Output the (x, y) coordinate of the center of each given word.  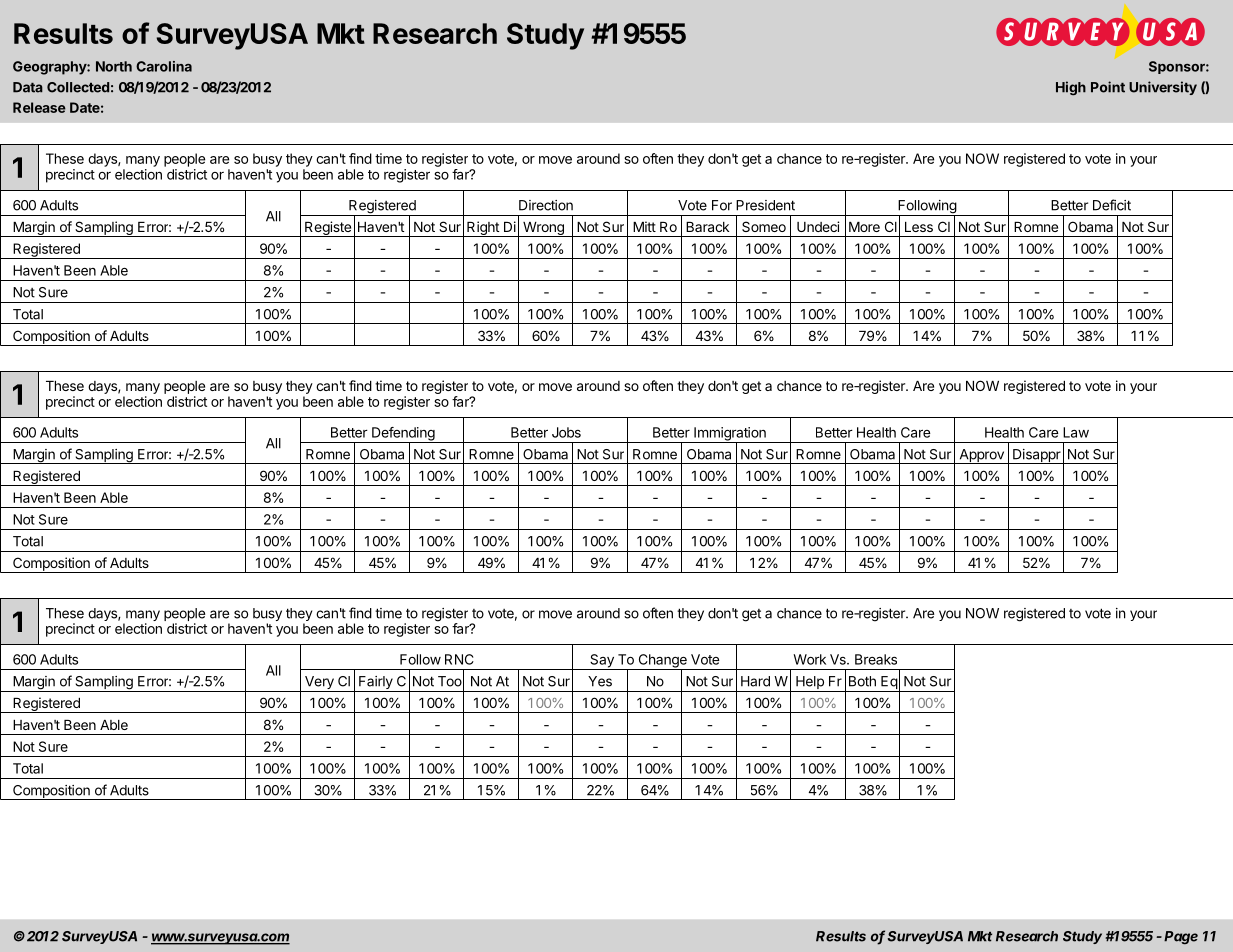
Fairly (376, 684)
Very (319, 684)
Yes (600, 681)
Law (1076, 432)
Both (862, 681)
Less (919, 227)
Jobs (566, 432)
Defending (403, 435)
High (1071, 88)
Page (1181, 938)
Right (483, 229)
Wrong (543, 229)
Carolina (164, 66)
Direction (546, 205)
